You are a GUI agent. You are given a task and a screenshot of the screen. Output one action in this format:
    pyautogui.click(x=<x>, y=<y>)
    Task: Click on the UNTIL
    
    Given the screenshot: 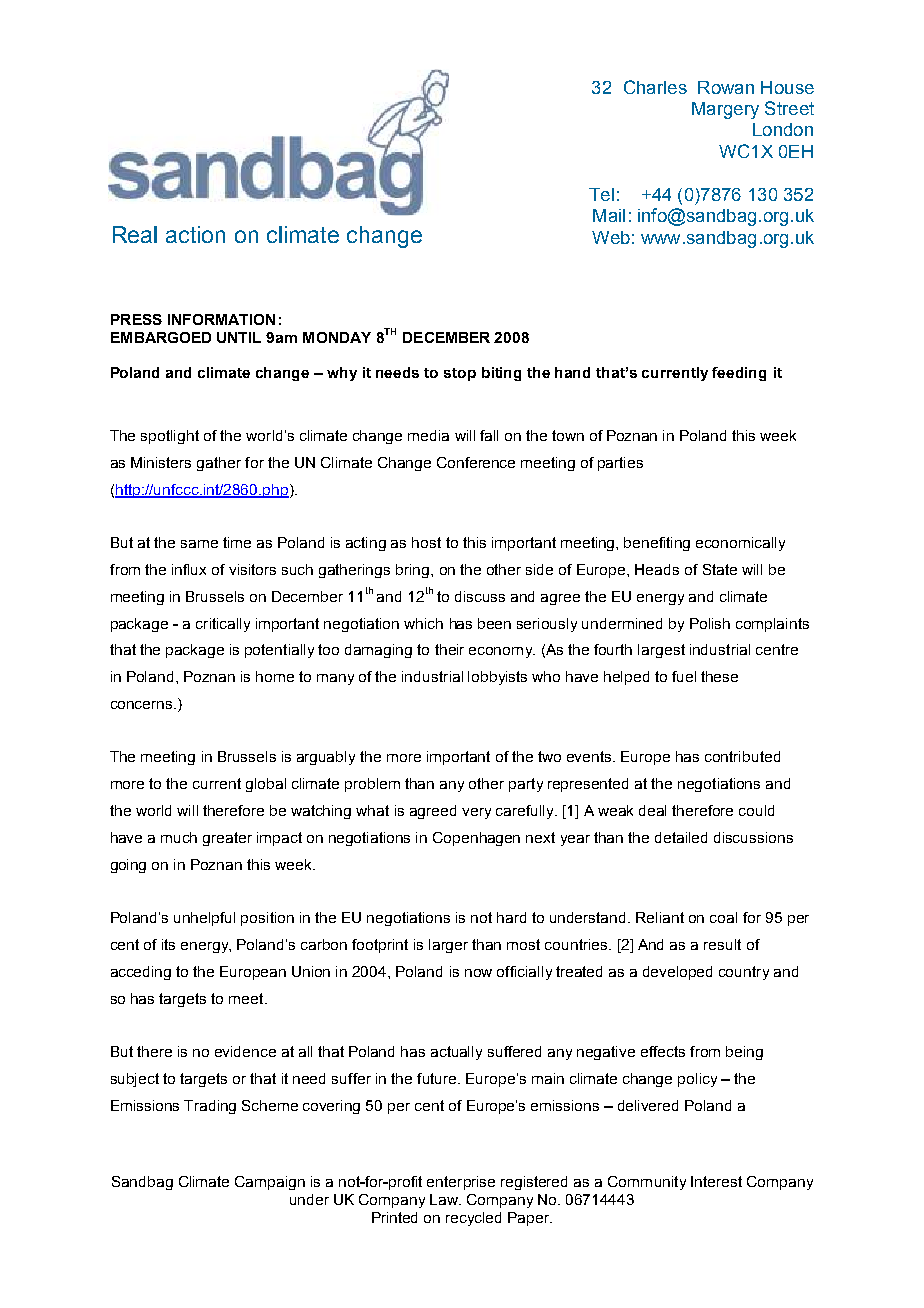 What is the action you would take?
    pyautogui.click(x=239, y=337)
